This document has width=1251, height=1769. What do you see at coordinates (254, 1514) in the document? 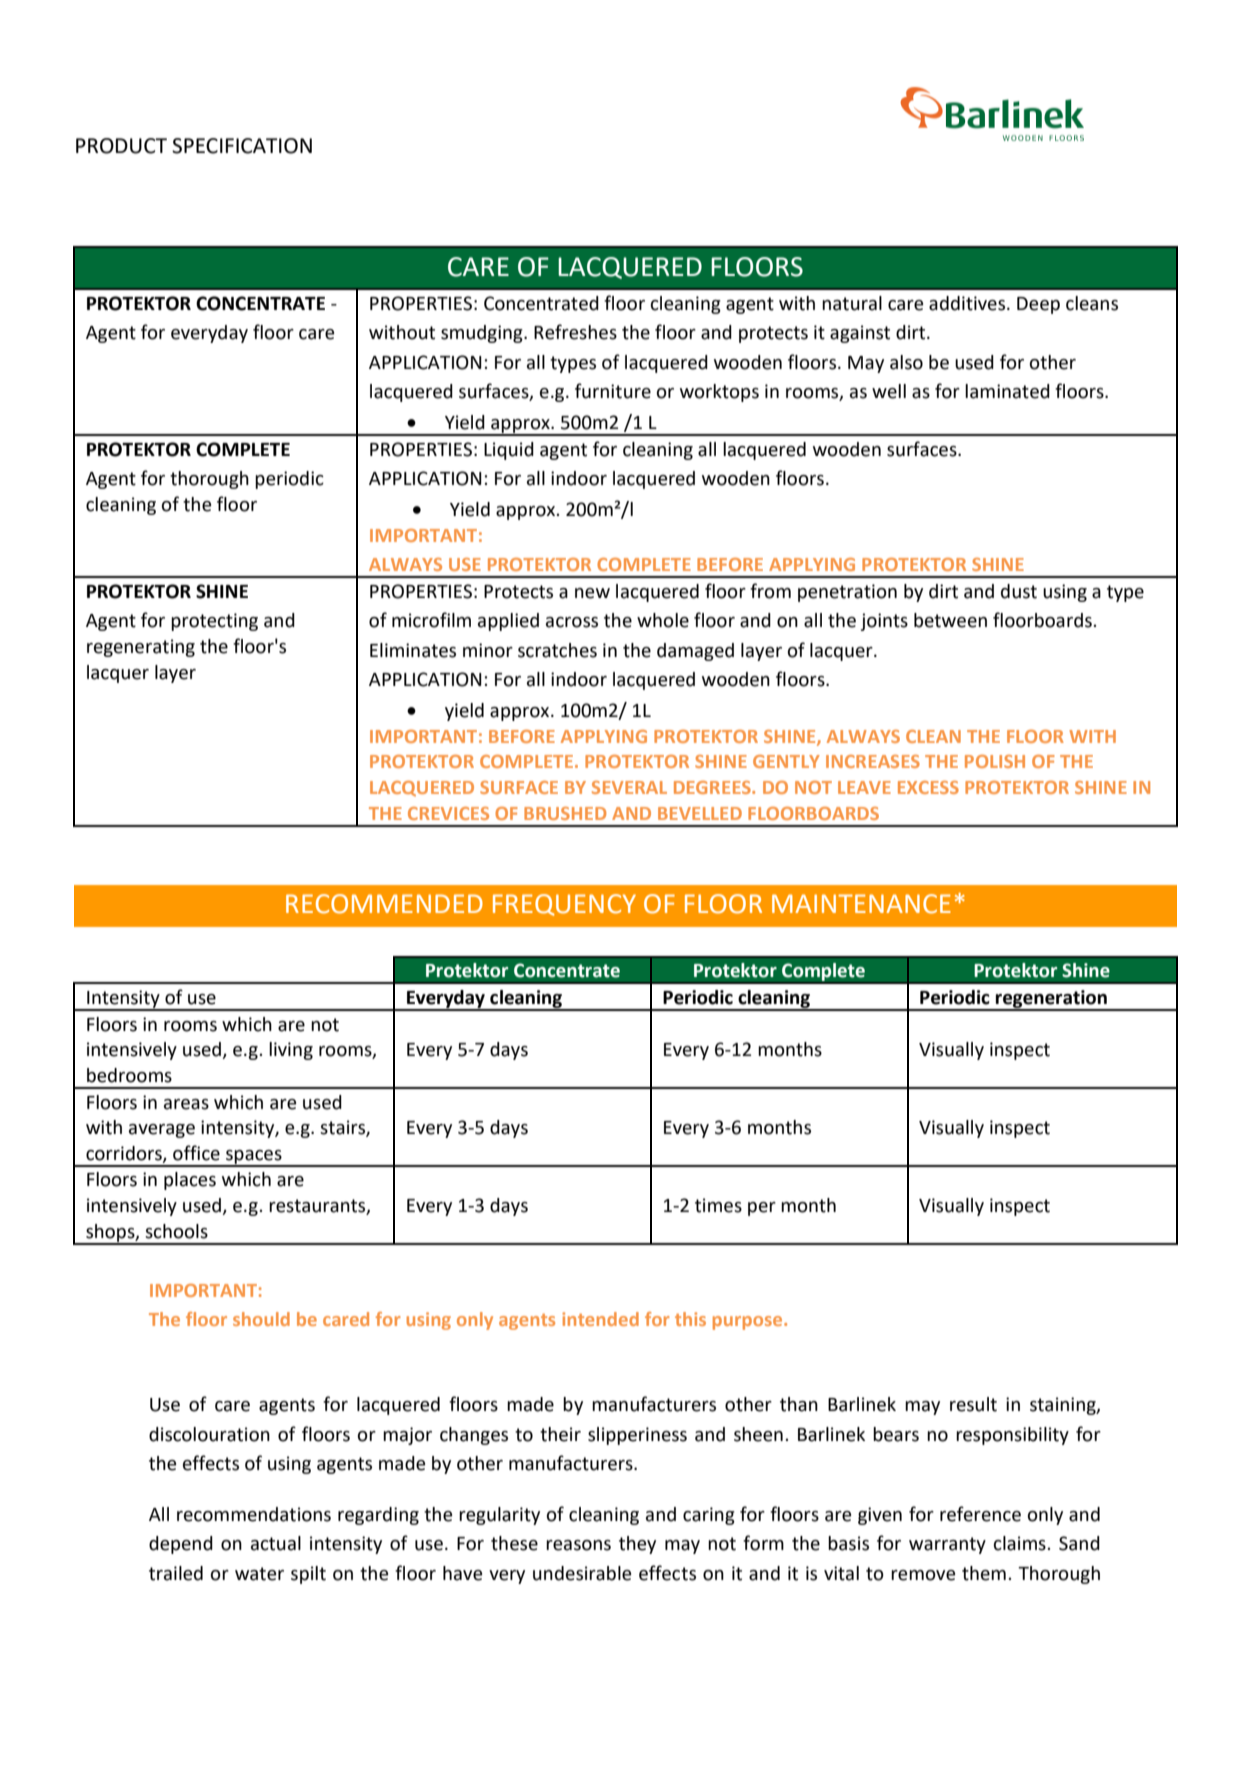
I see `recommendations` at bounding box center [254, 1514].
